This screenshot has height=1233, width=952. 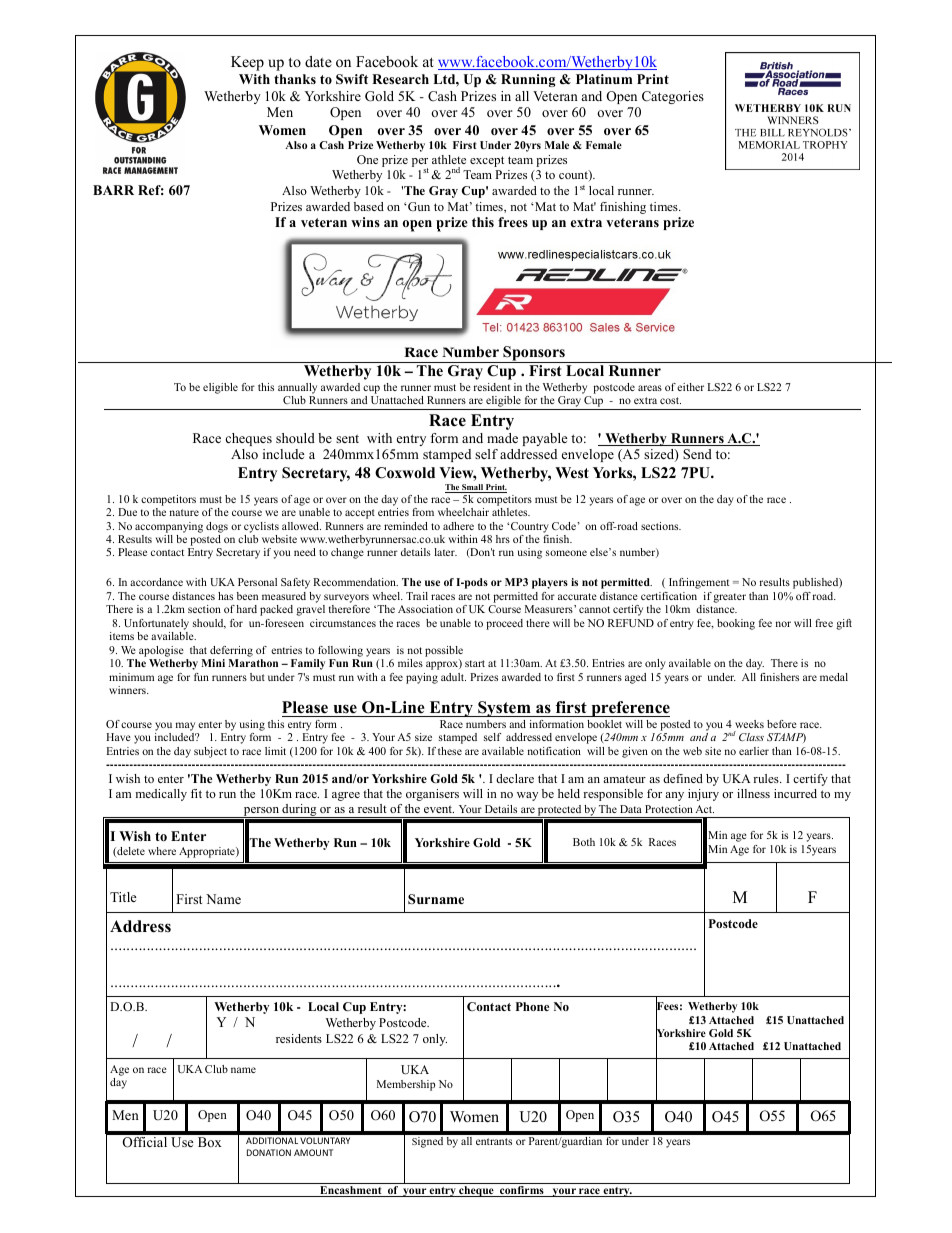 What do you see at coordinates (439, 809) in the screenshot?
I see `event` at bounding box center [439, 809].
